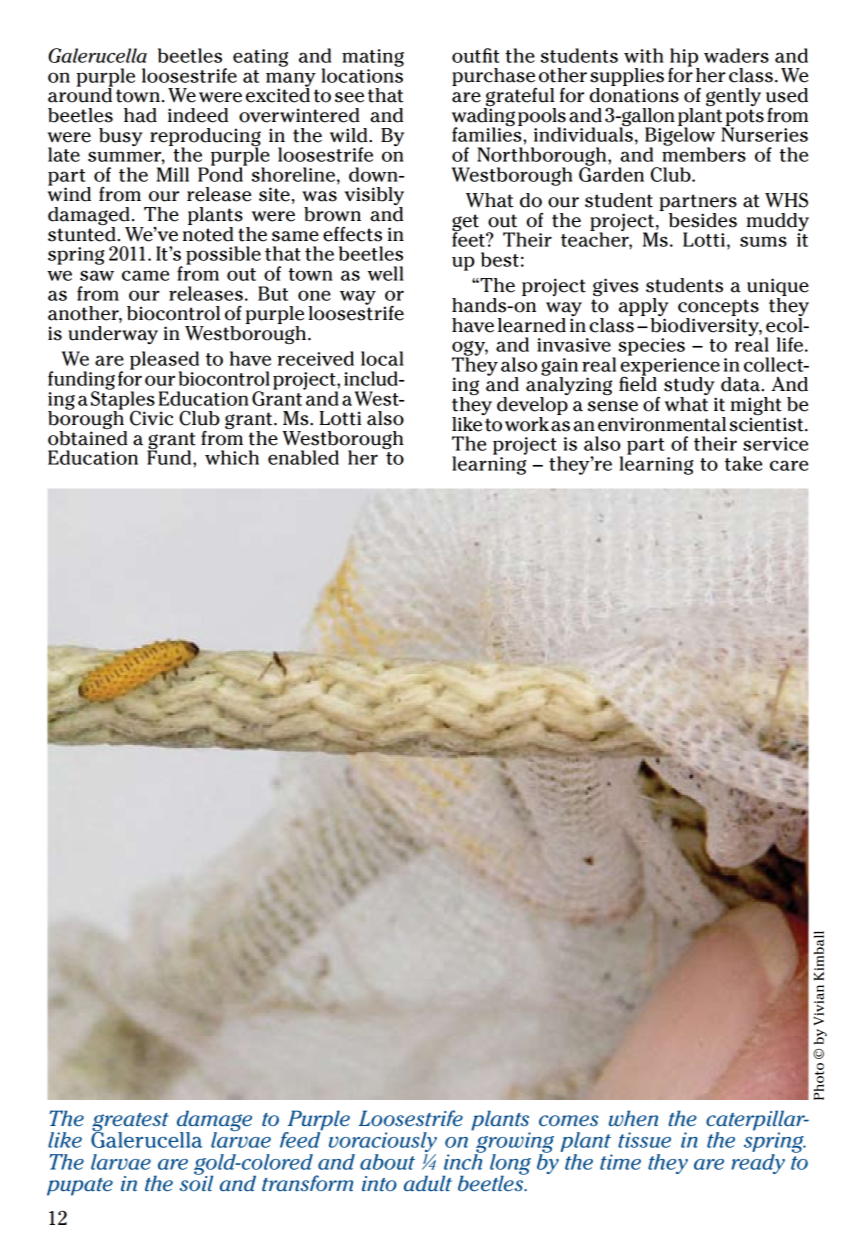 This page has height=1248, width=856. Describe the element at coordinates (633, 1118) in the page. I see `when` at that location.
